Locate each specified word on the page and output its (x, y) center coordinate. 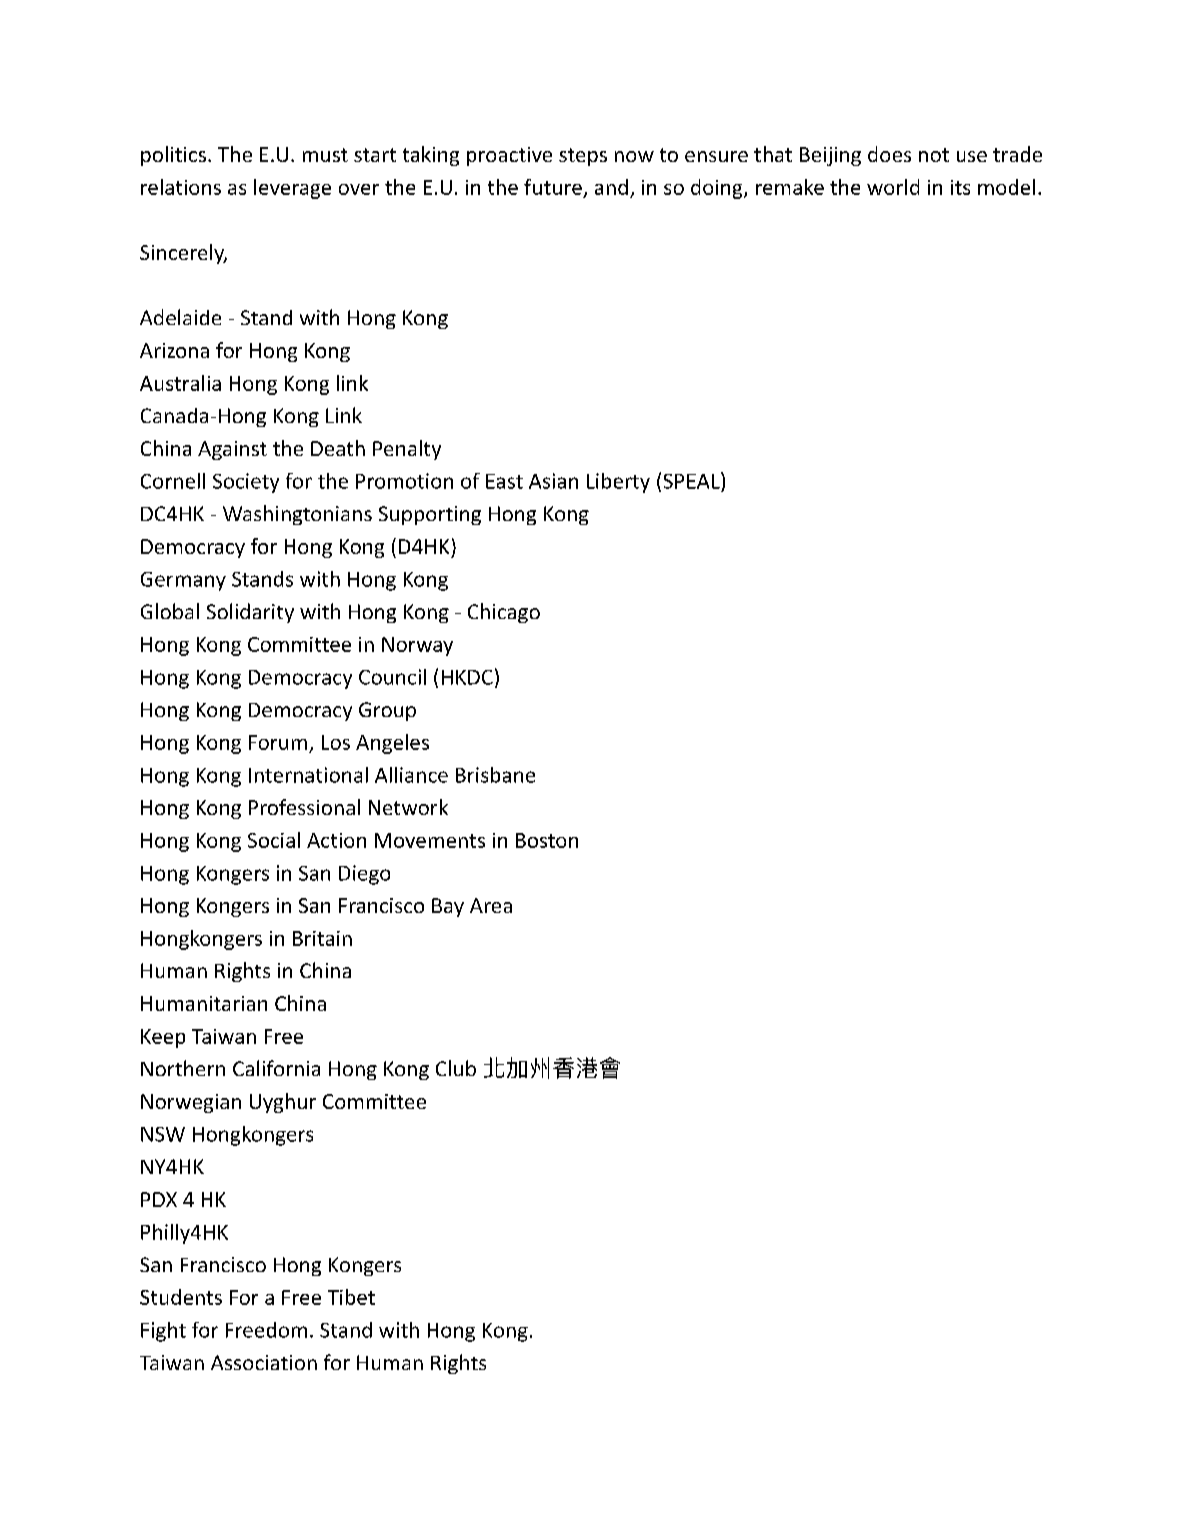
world (893, 187)
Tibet (351, 1297)
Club (456, 1068)
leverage (292, 189)
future (553, 187)
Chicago (504, 613)
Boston (547, 840)
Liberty (618, 483)
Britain (322, 938)
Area (491, 905)
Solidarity (250, 613)
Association (264, 1362)
